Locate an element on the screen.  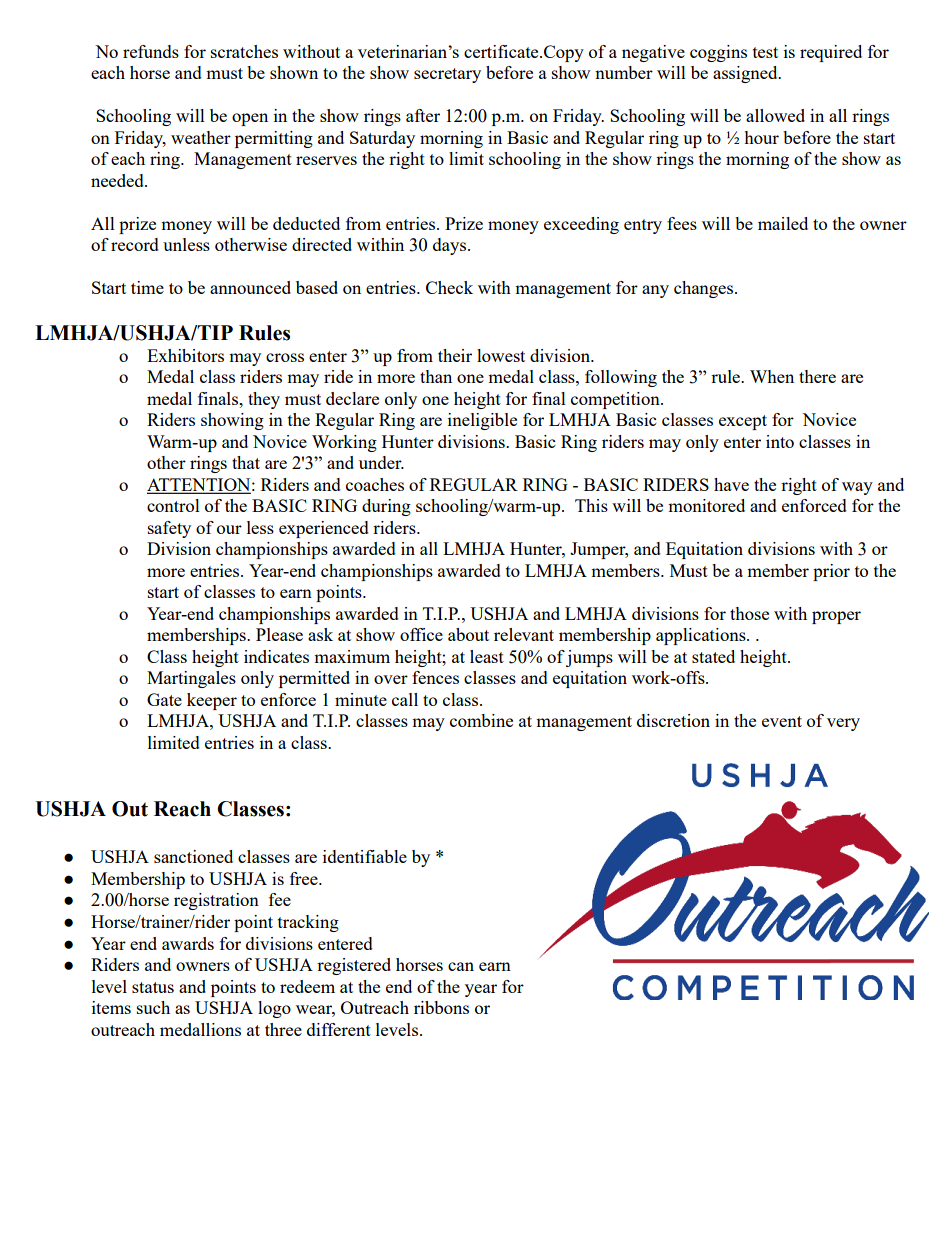
such is located at coordinates (153, 1007).
